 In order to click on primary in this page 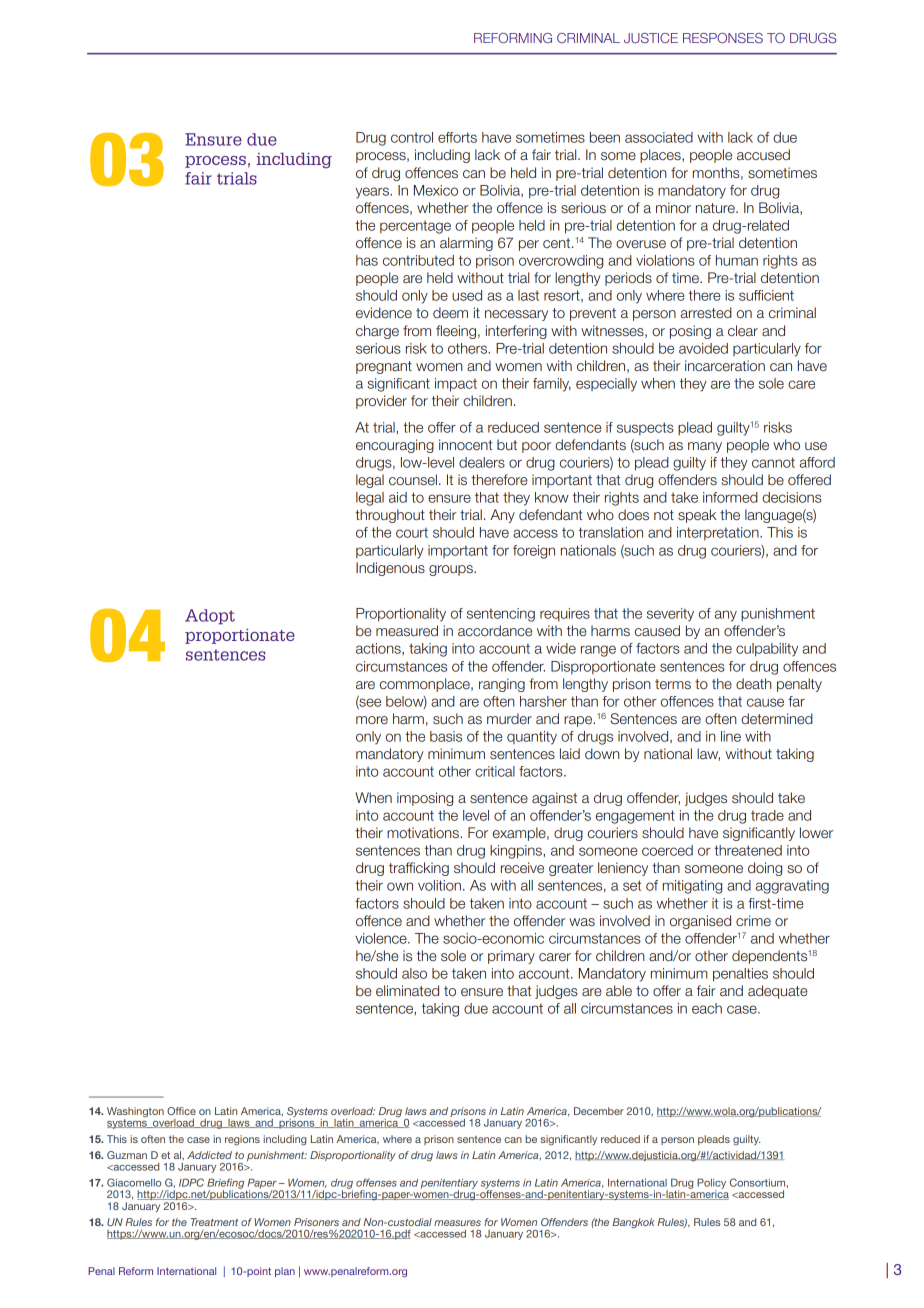, I will do `click(511, 957)`.
